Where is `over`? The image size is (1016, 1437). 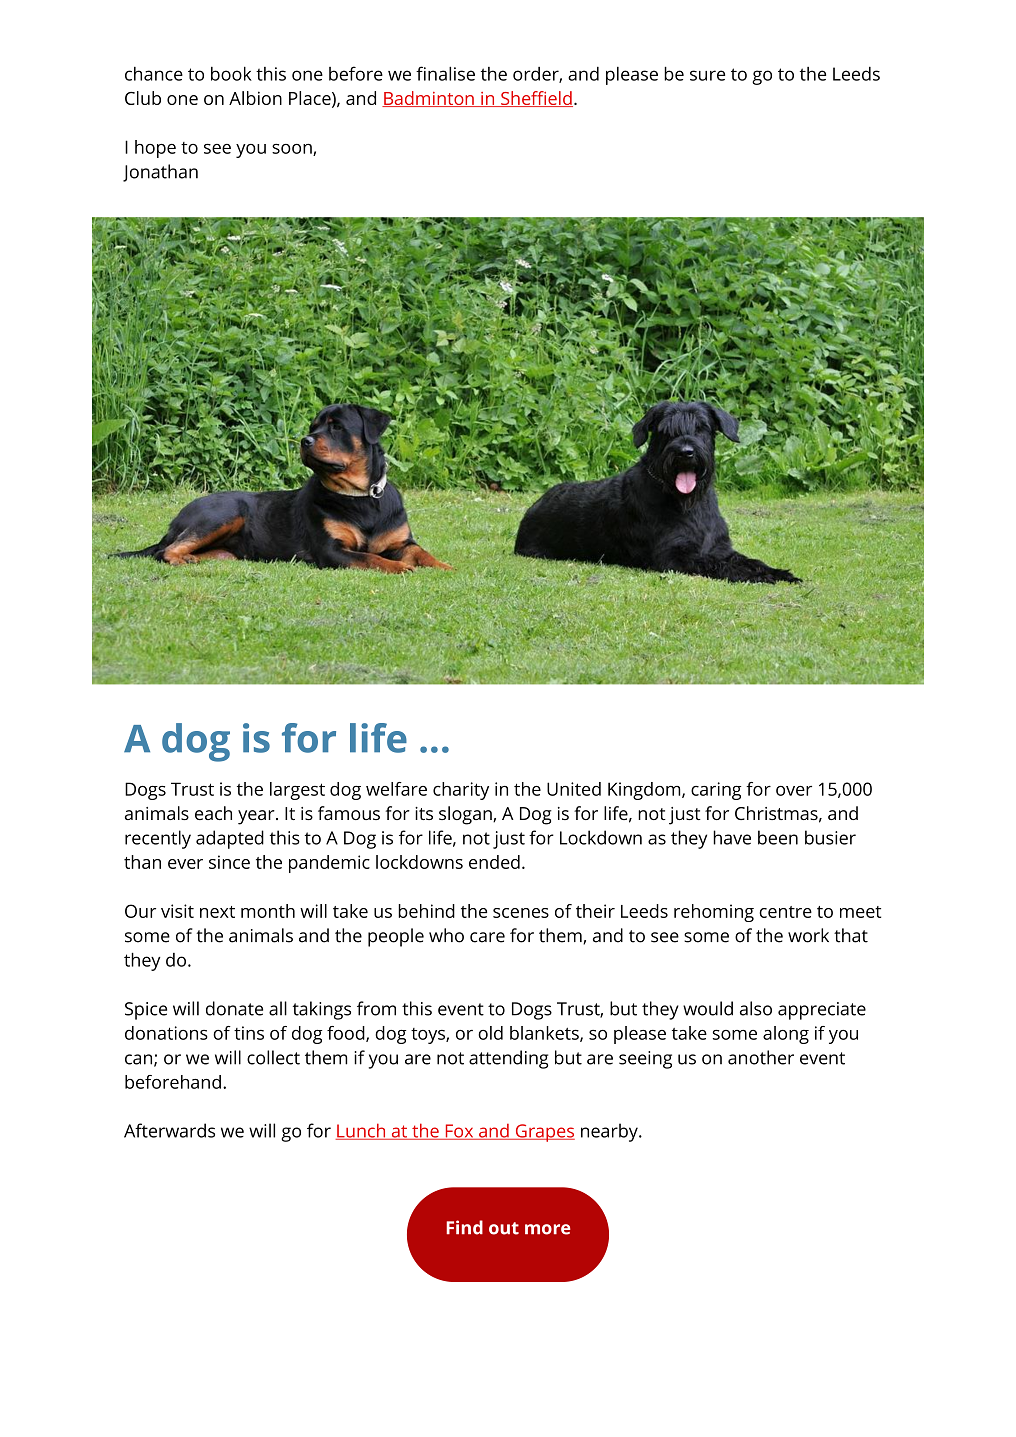 over is located at coordinates (794, 791).
